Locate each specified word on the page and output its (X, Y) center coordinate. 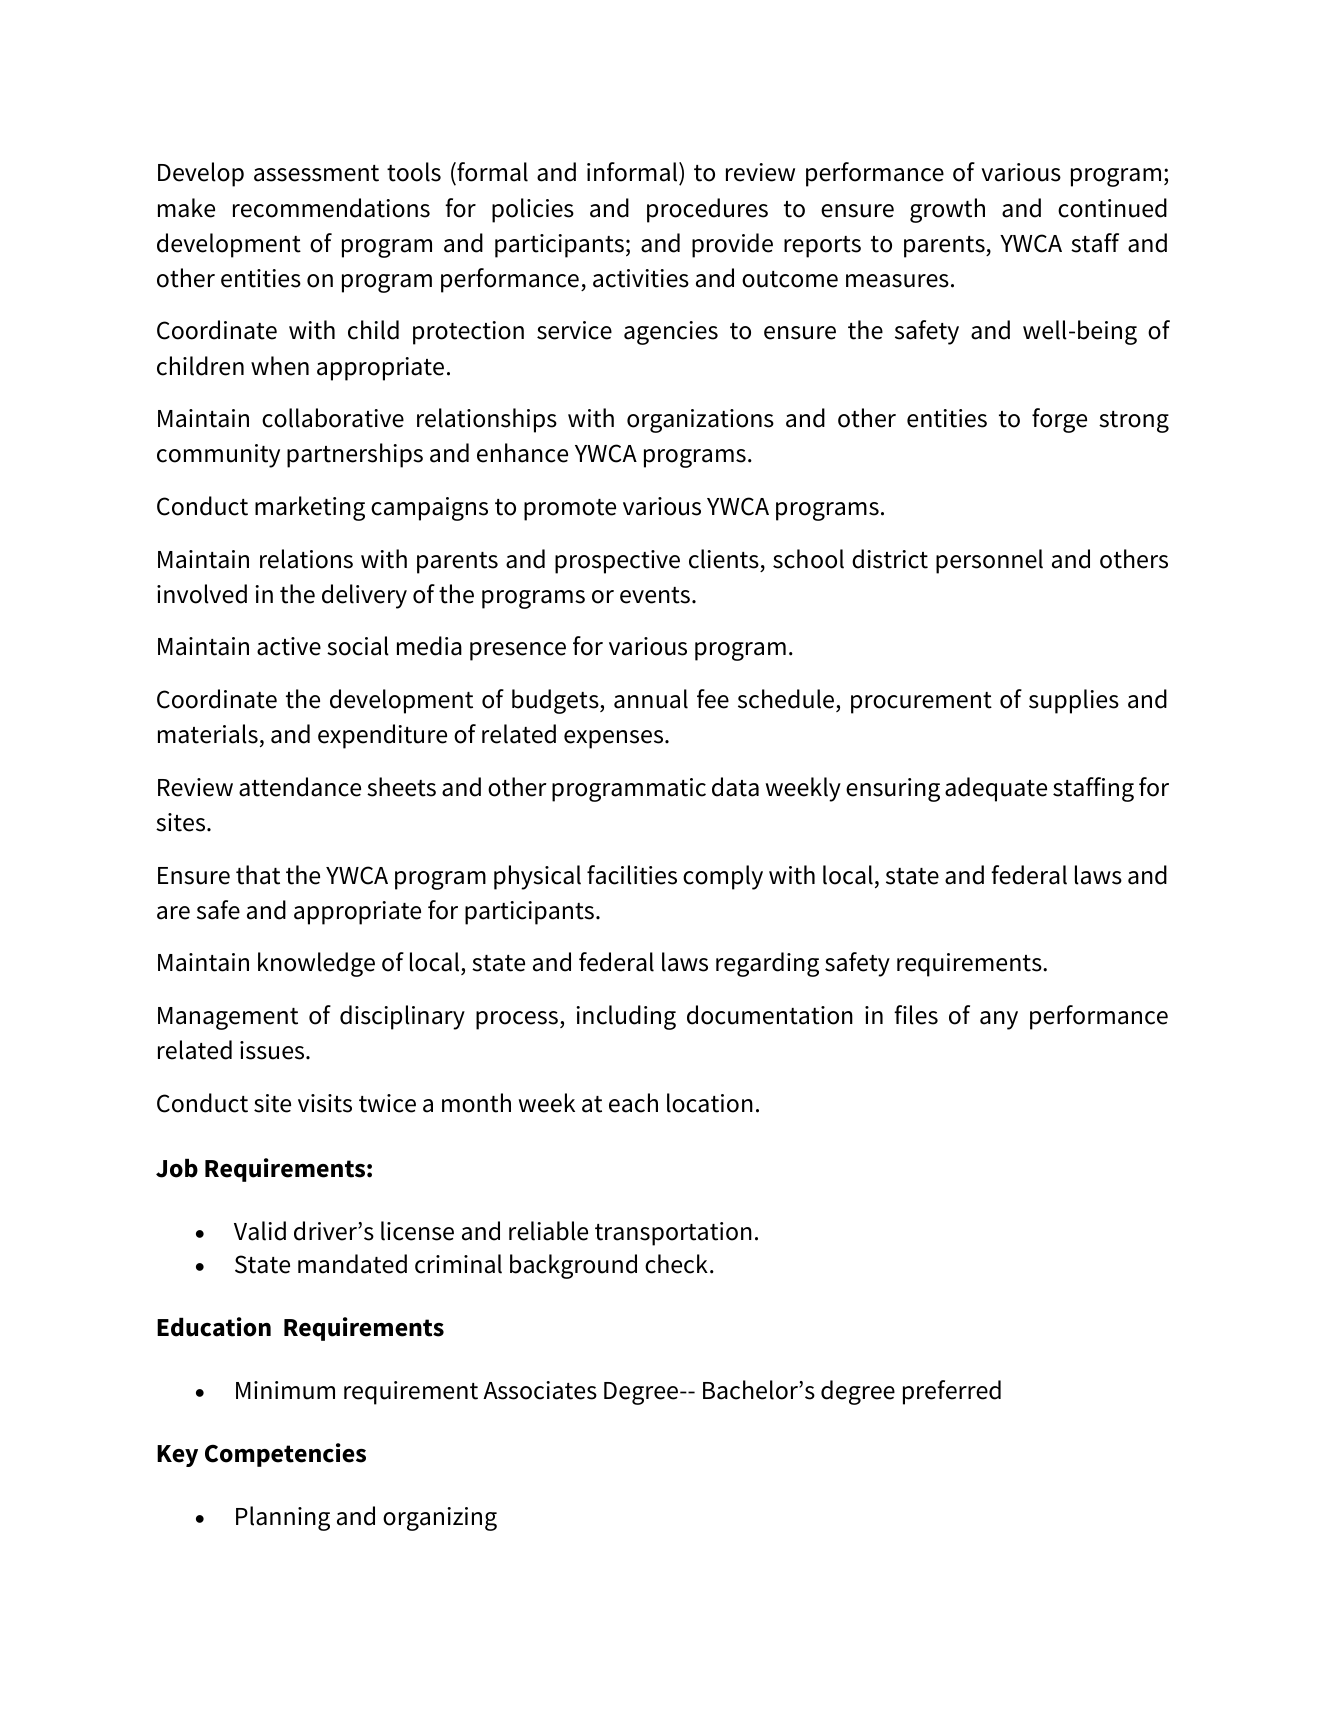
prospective (617, 562)
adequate (996, 789)
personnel (989, 561)
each (633, 1103)
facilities (632, 875)
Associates (540, 1390)
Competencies (285, 1455)
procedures (707, 210)
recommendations (331, 208)
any (999, 1020)
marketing (310, 508)
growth (947, 210)
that (258, 875)
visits (325, 1103)
